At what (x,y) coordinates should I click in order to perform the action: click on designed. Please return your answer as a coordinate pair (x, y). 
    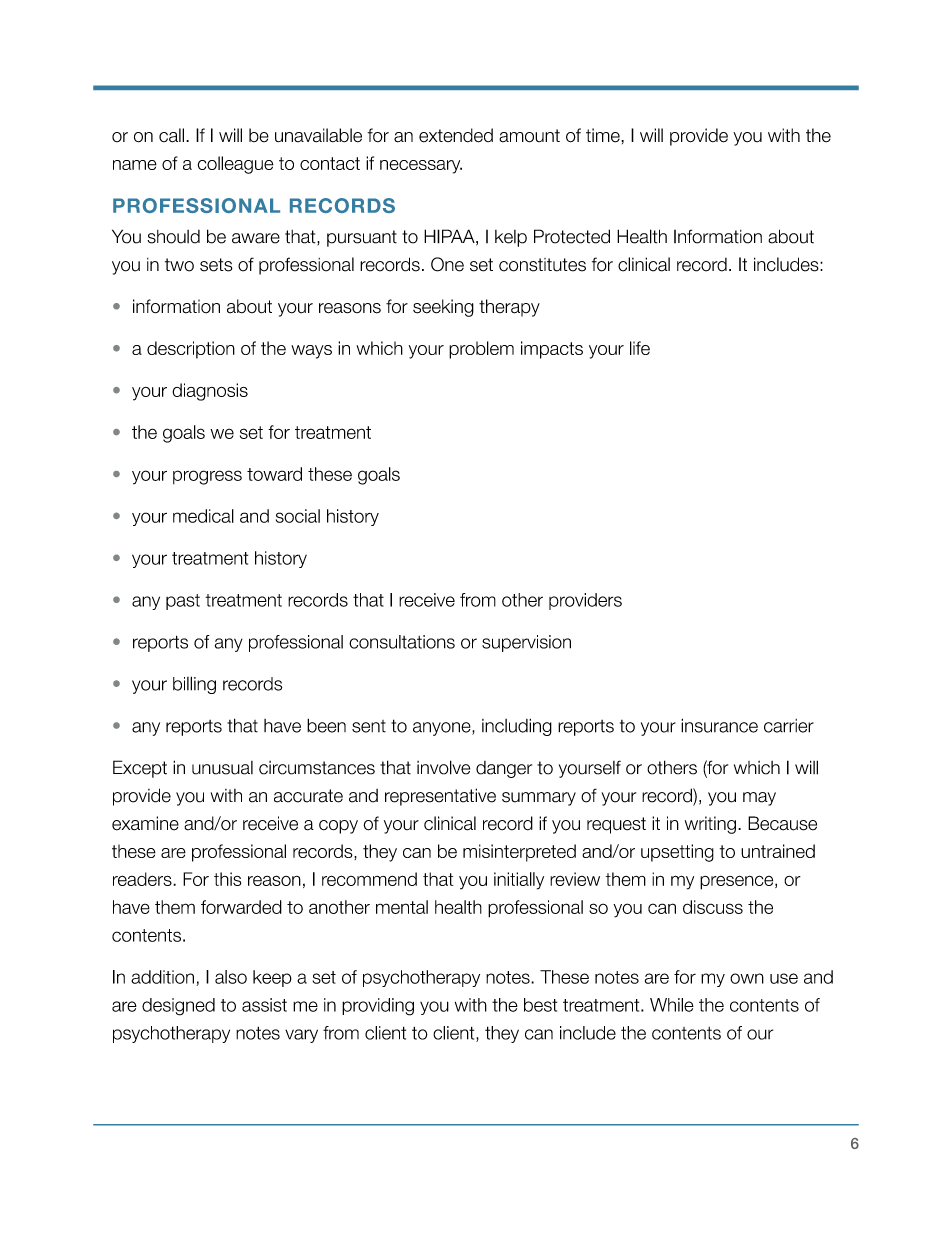
    Looking at the image, I should click on (178, 1007).
